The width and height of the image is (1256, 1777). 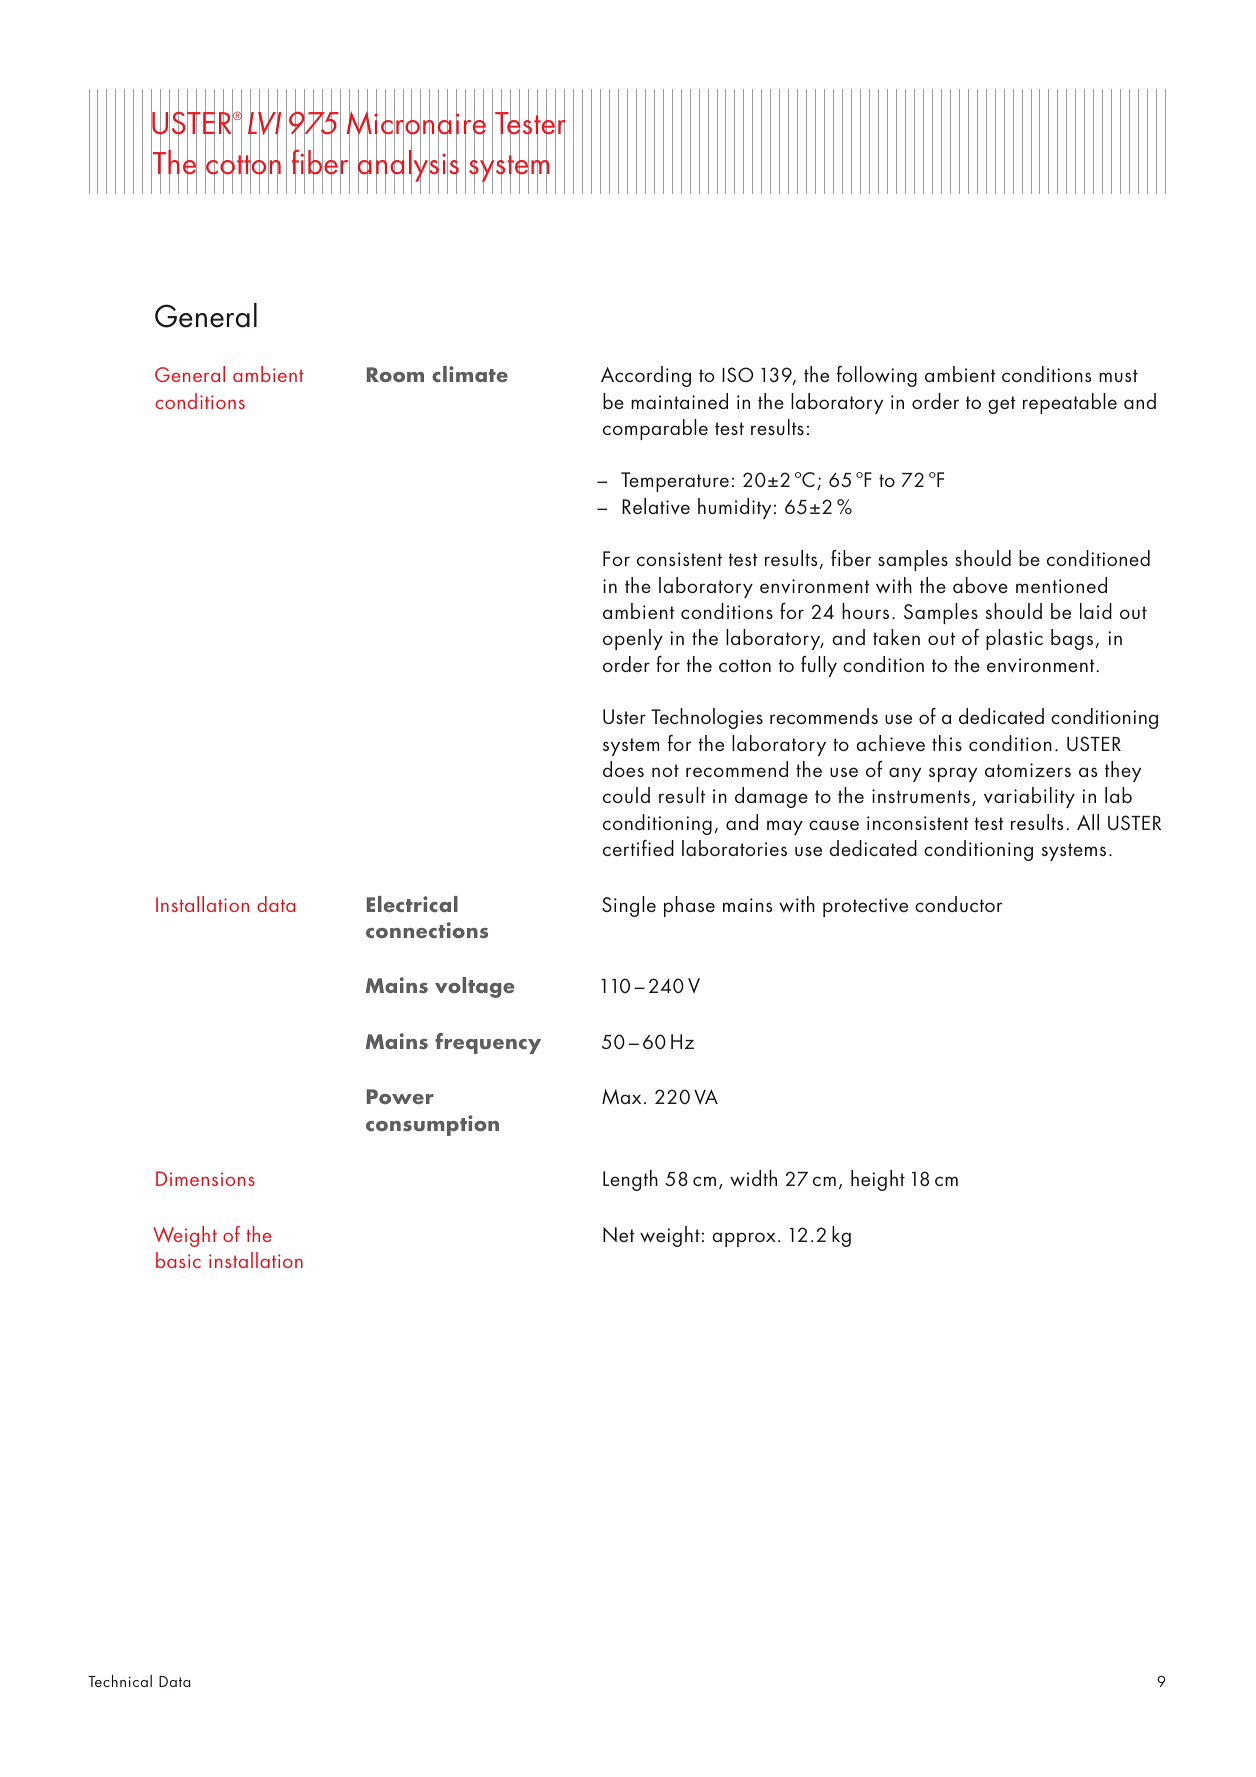 I want to click on must, so click(x=1118, y=375).
